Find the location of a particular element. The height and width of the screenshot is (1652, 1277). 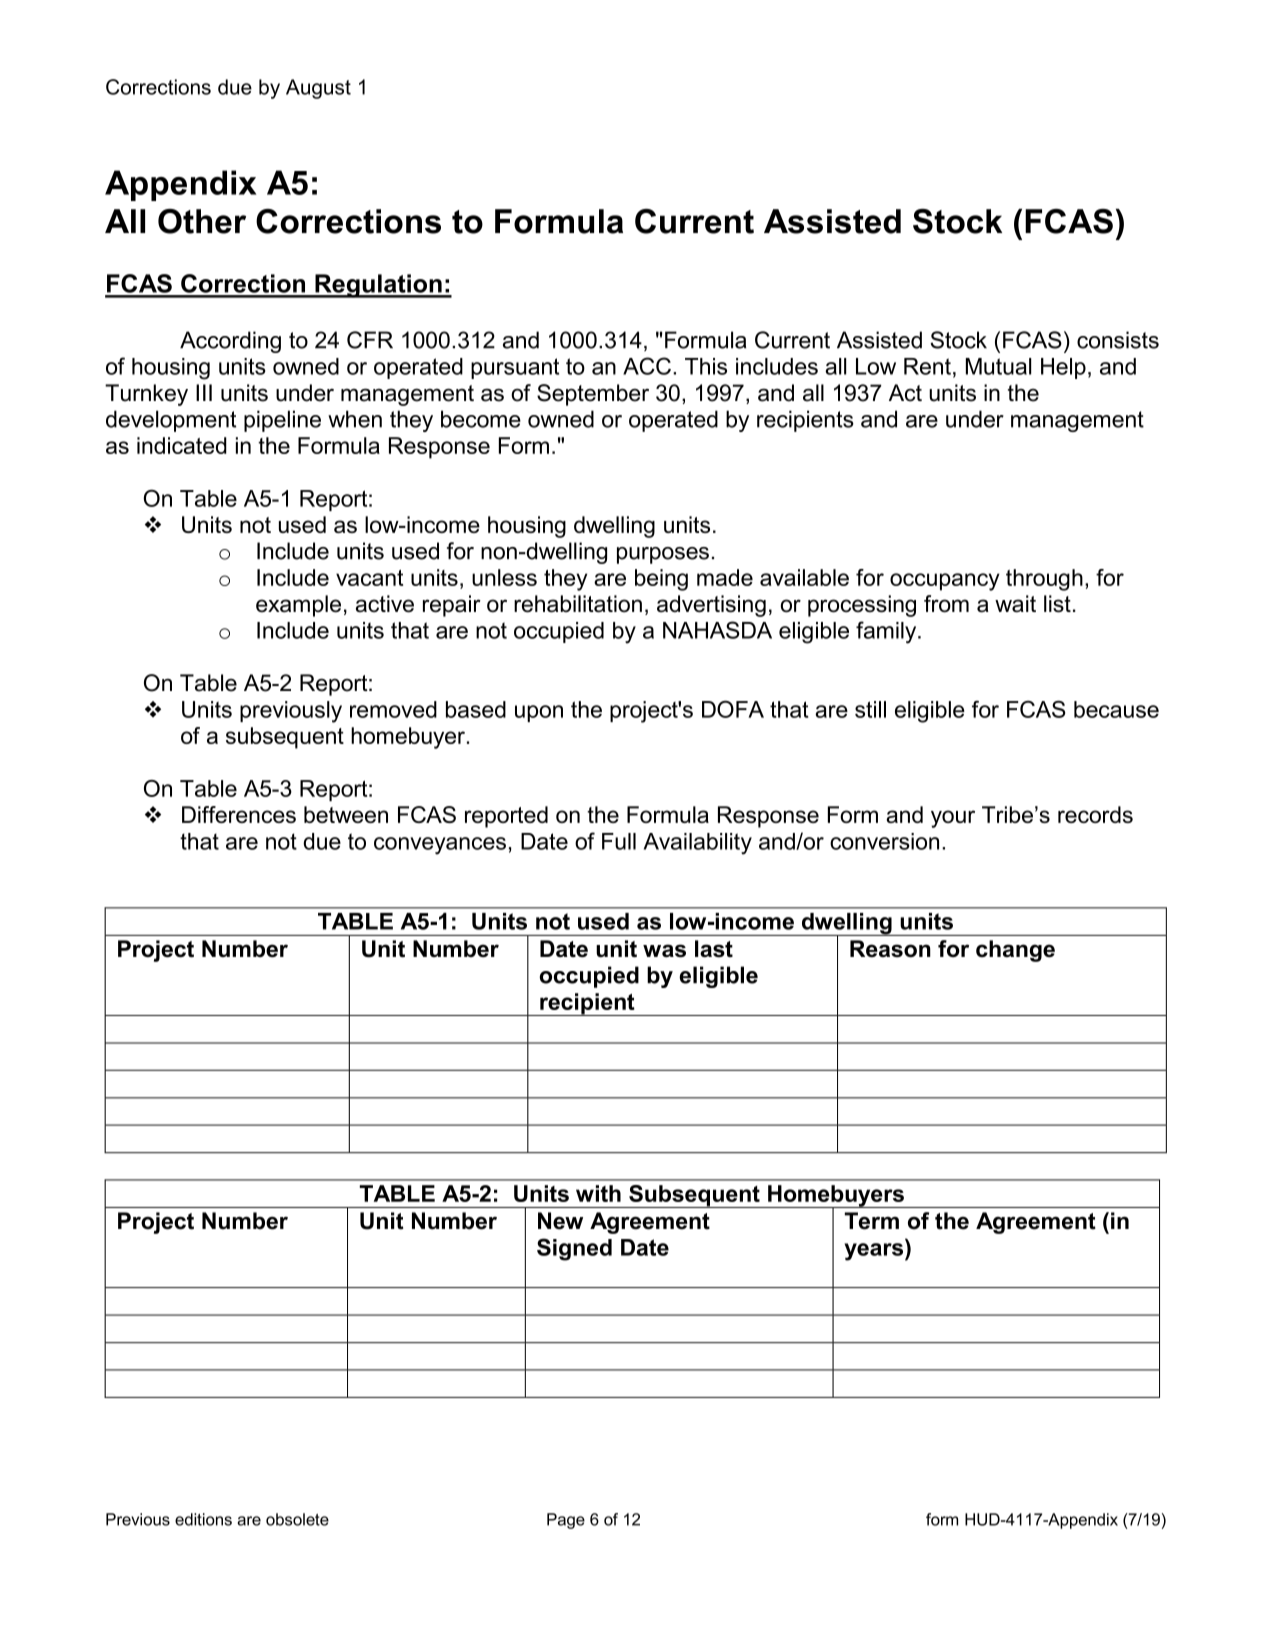

This is located at coordinates (706, 366).
